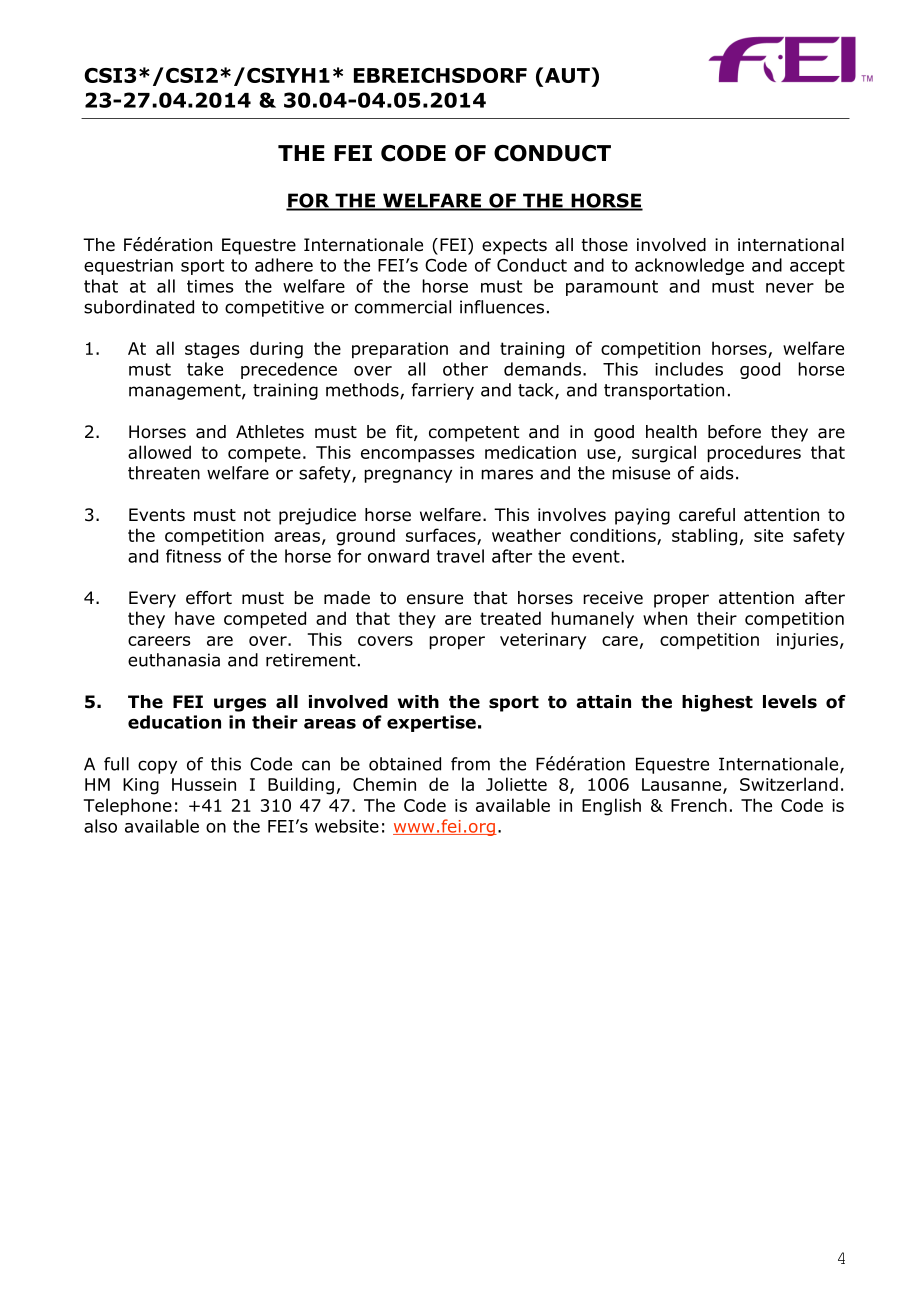  I want to click on AUT, so click(566, 76).
